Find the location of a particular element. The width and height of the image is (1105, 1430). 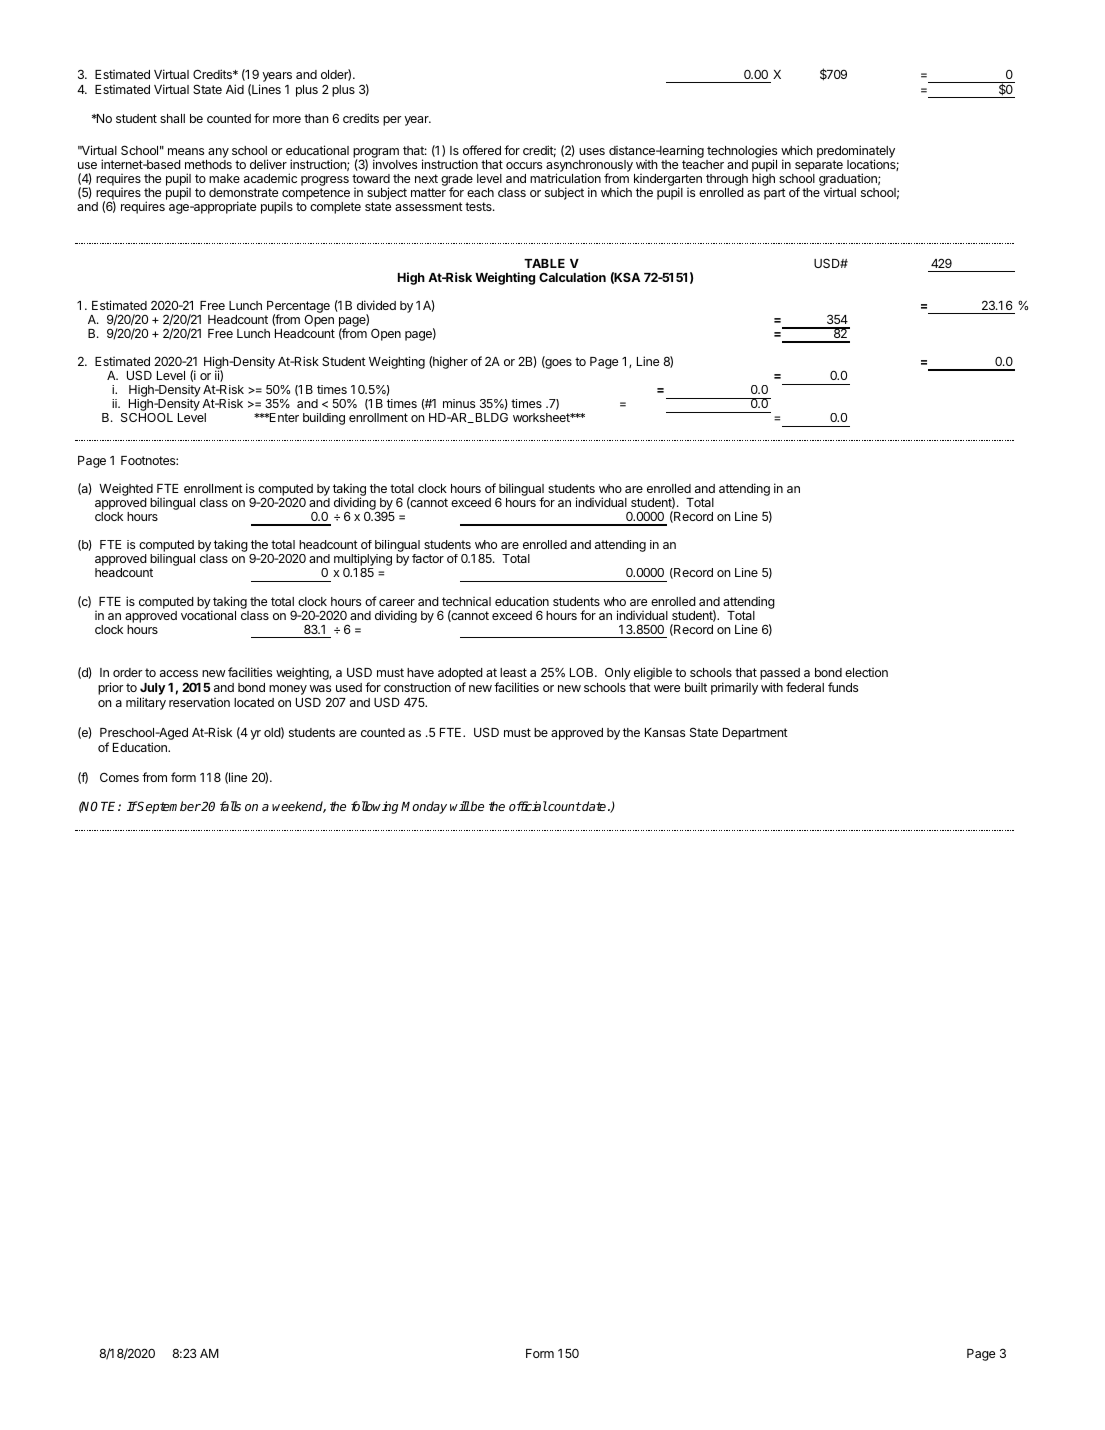

demonstrate is located at coordinates (243, 192).
